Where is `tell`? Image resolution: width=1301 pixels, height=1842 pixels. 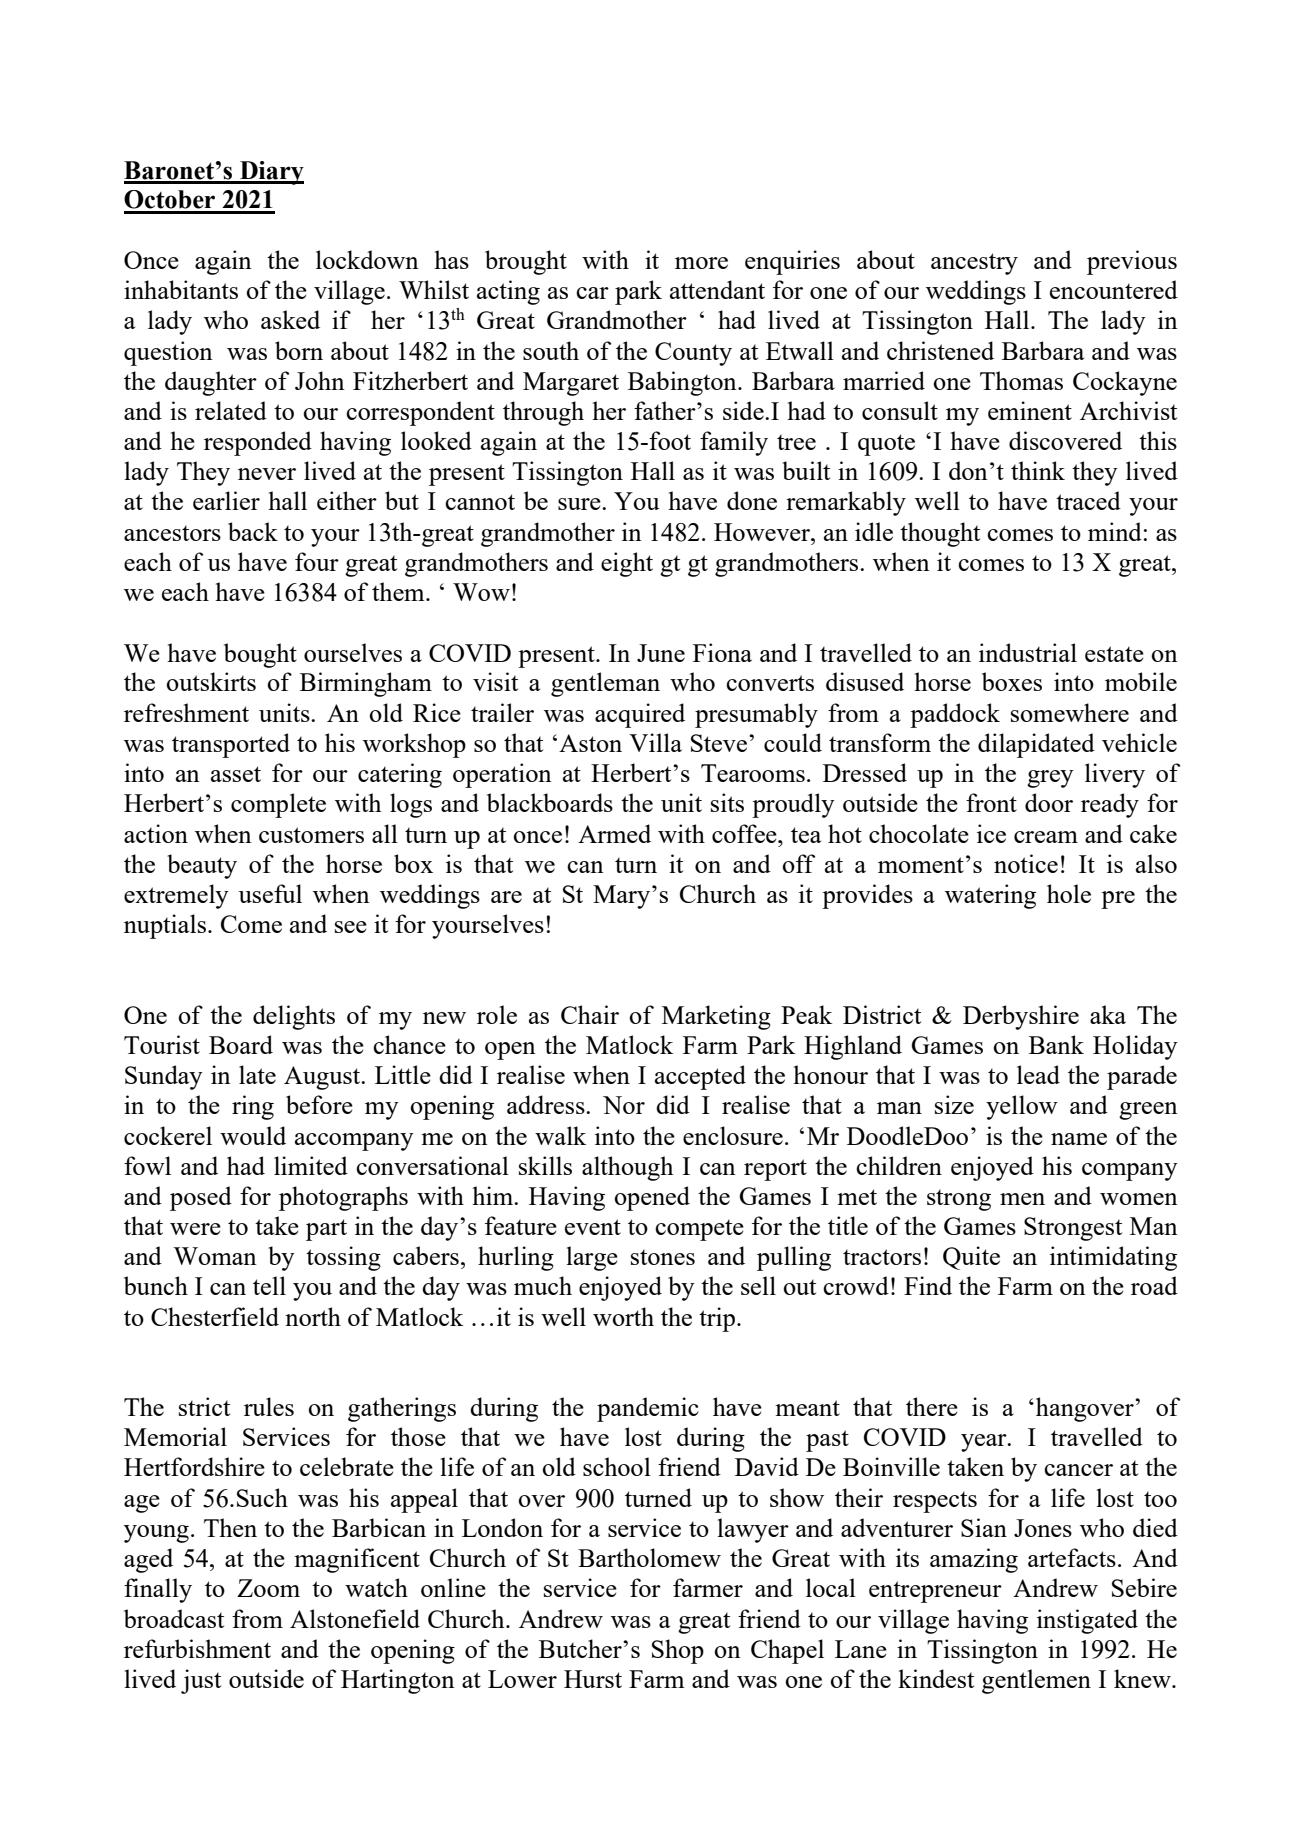 tell is located at coordinates (269, 1285).
